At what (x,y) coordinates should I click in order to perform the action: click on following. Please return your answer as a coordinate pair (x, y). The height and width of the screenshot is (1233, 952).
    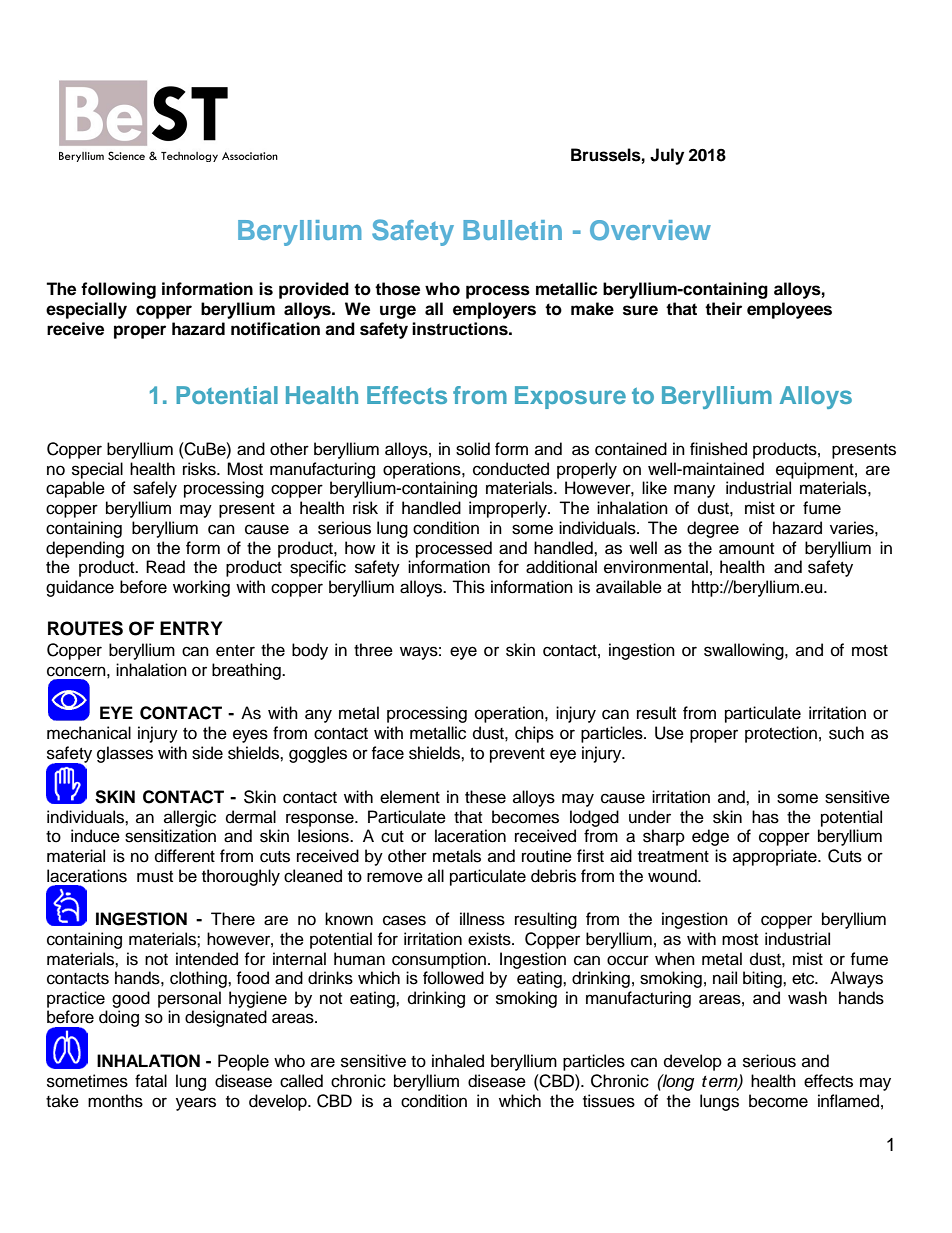
    Looking at the image, I should click on (118, 290).
